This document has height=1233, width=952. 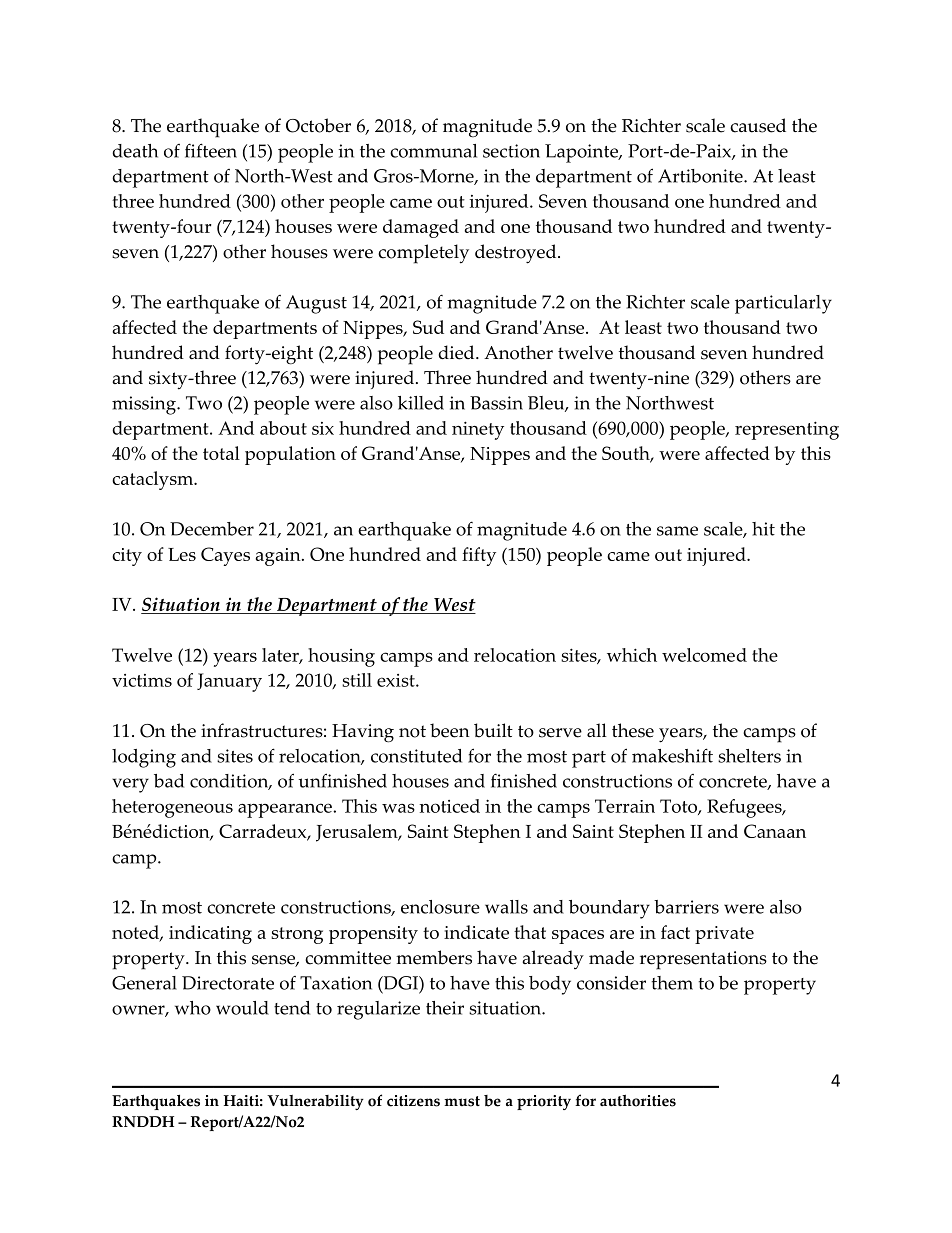 What do you see at coordinates (225, 556) in the document?
I see `Cayes` at bounding box center [225, 556].
